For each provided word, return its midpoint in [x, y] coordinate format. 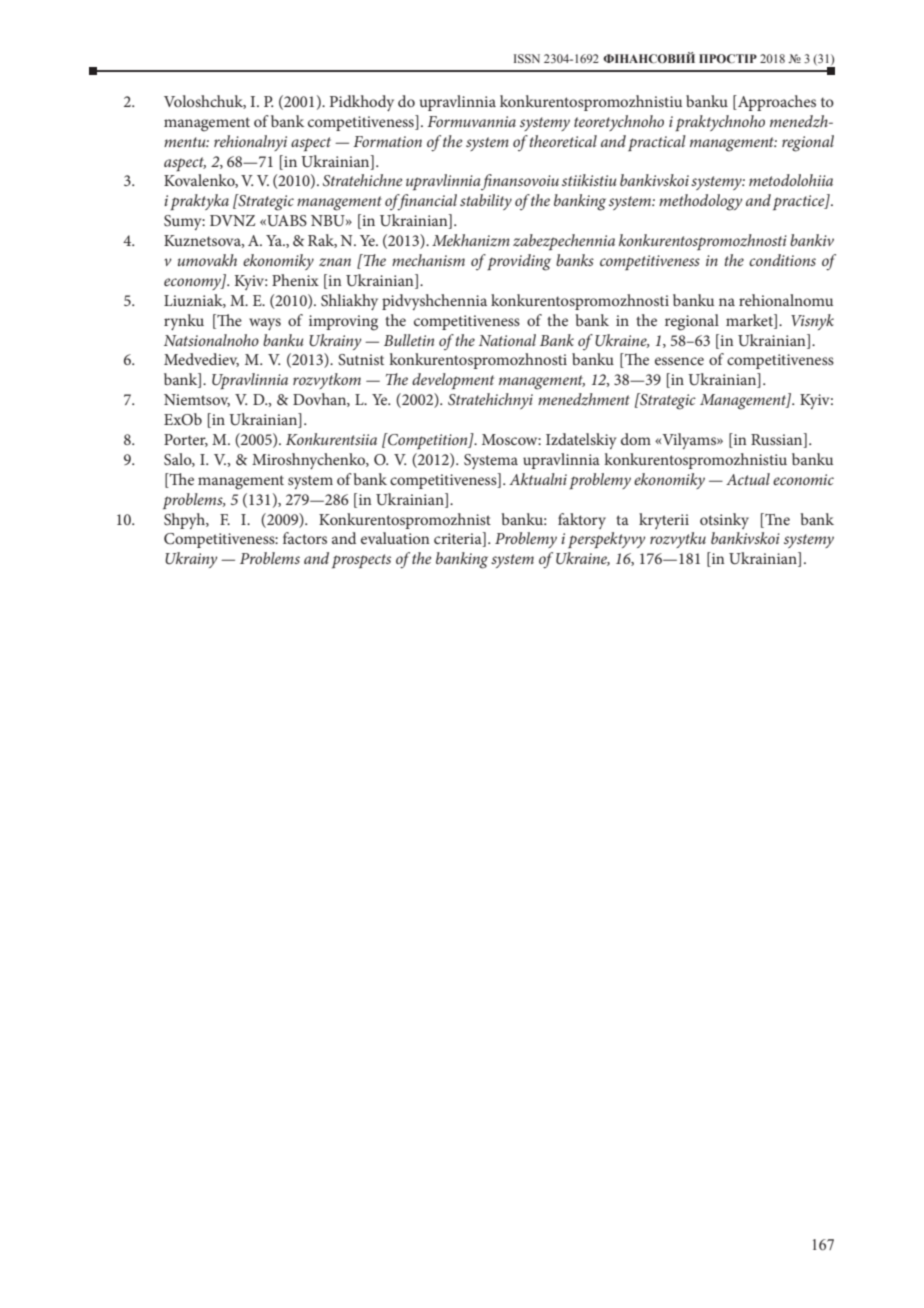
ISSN [527, 58]
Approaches [776, 103]
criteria [459, 539]
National [507, 340]
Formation [387, 141]
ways [265, 324]
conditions [782, 260]
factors [305, 538]
